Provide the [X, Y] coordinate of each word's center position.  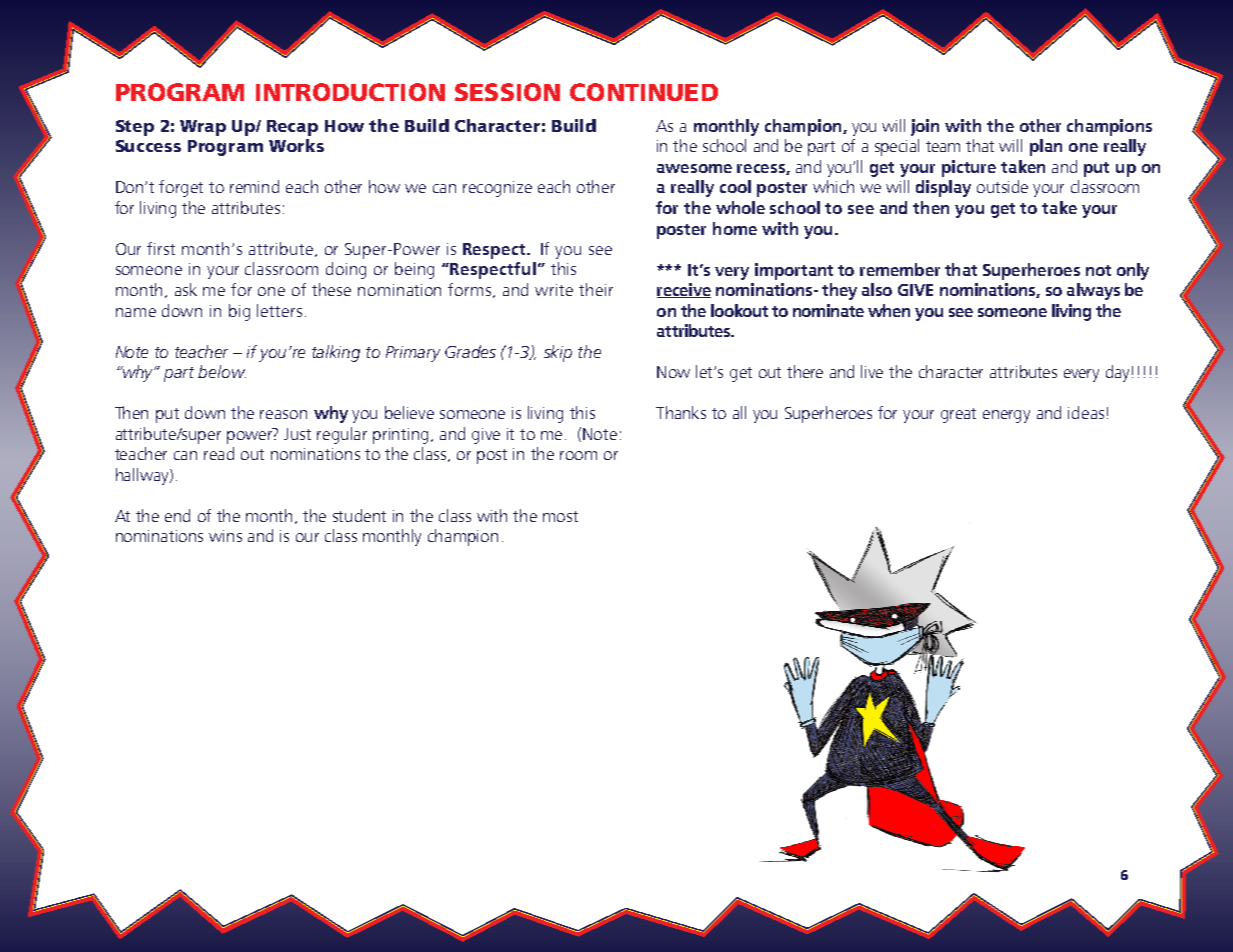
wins [225, 536]
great [958, 415]
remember [900, 269]
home [735, 228]
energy [1006, 416]
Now [673, 372]
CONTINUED [644, 92]
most [560, 516]
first [161, 248]
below [222, 371]
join [925, 127]
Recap [292, 128]
